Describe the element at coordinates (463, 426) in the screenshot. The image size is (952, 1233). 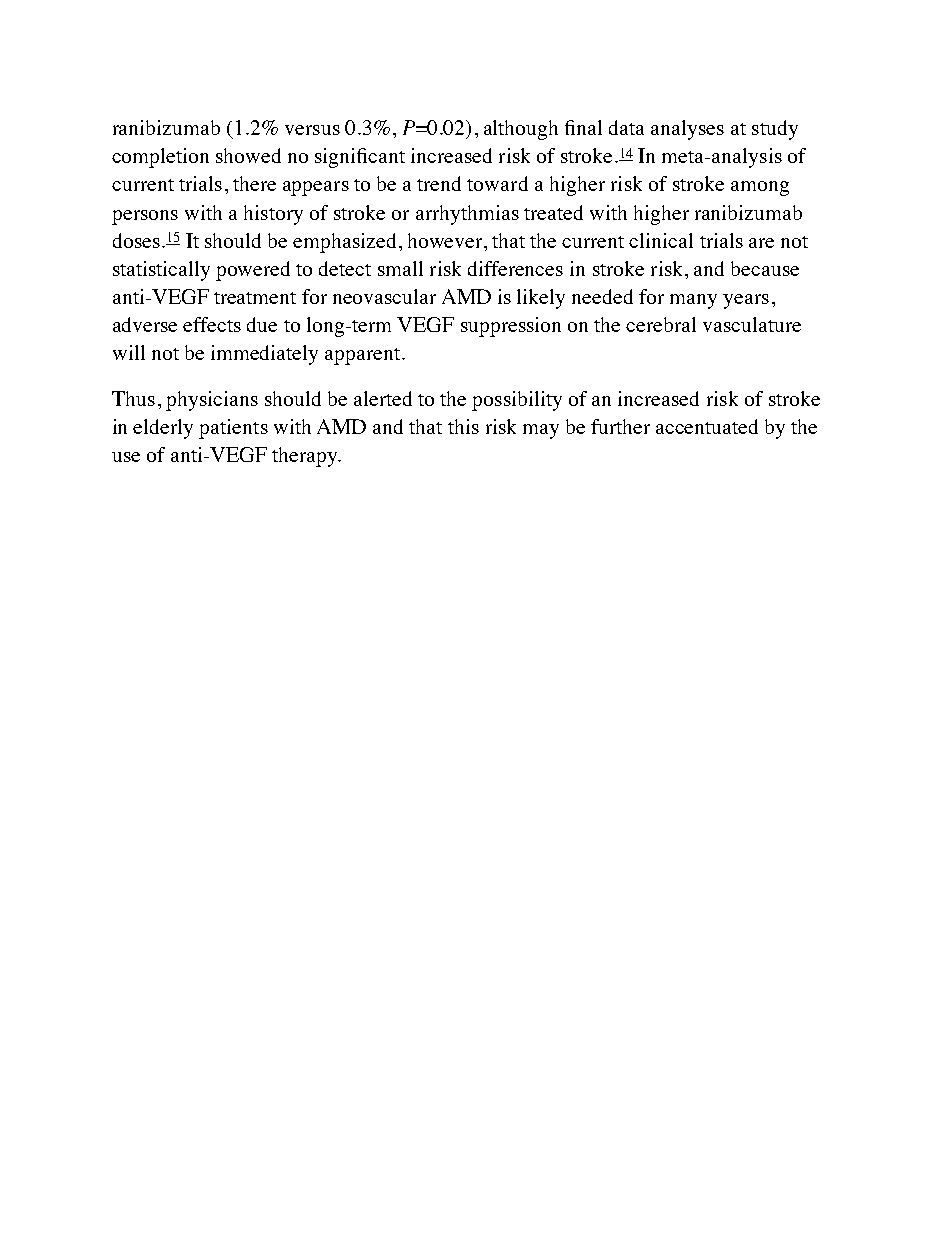
I see `this` at that location.
